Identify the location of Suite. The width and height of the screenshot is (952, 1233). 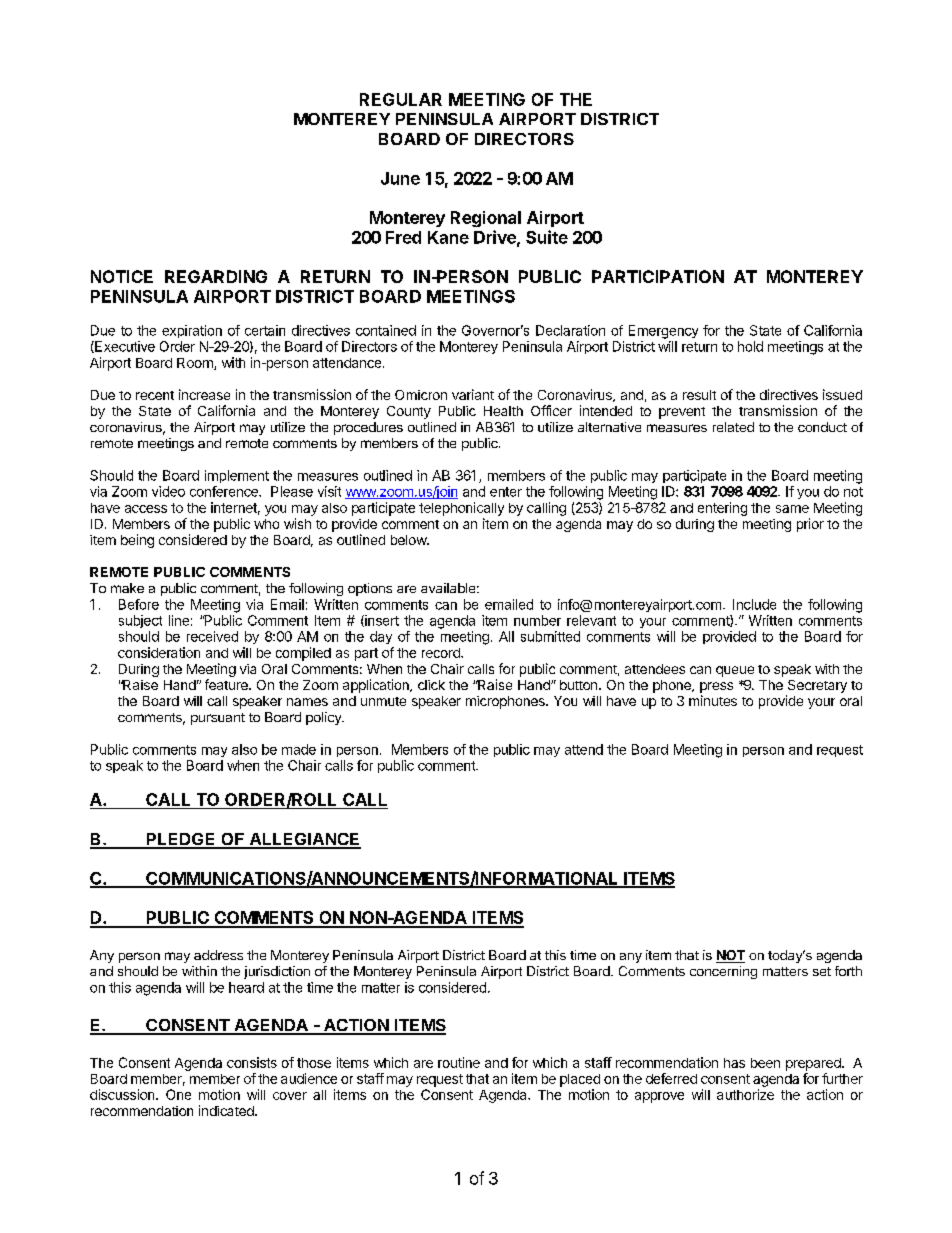
(547, 237).
